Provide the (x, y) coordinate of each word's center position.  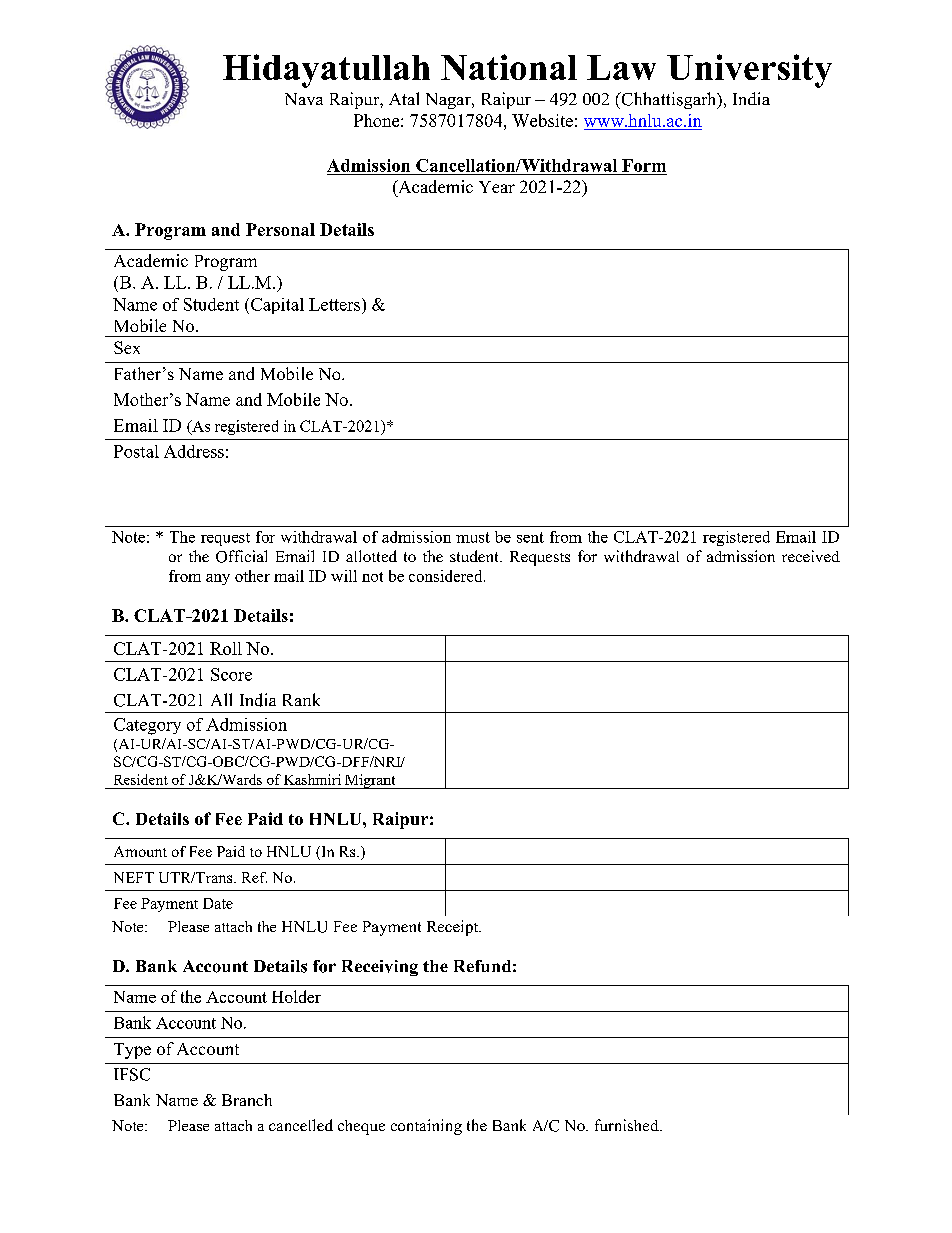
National (509, 67)
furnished (628, 1125)
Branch (247, 1100)
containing (426, 1127)
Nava (304, 99)
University (749, 71)
